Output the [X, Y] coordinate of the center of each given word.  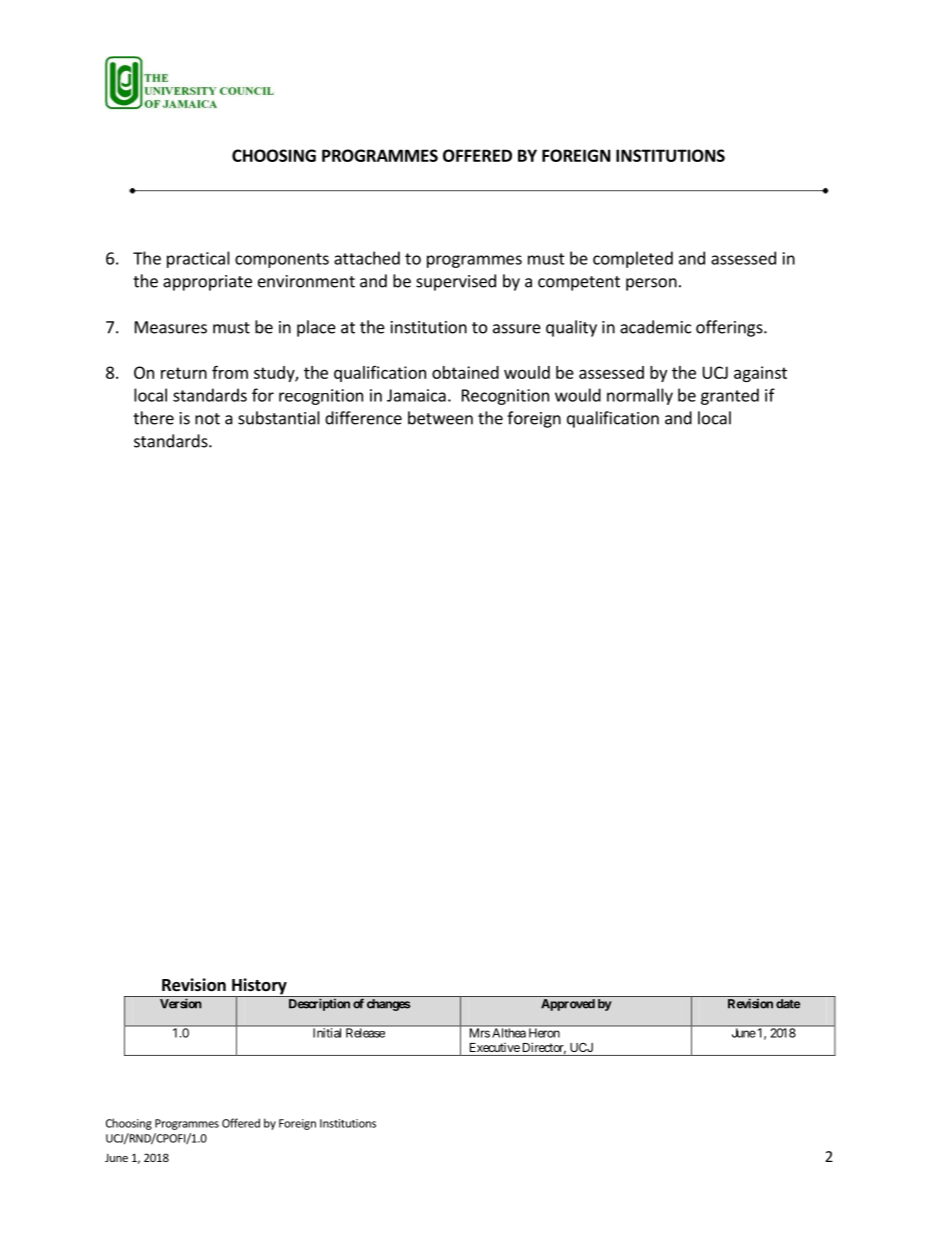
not [207, 419]
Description [319, 1004]
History [259, 987]
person [651, 284]
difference [363, 418]
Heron [544, 1033]
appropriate [207, 283]
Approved [568, 1005]
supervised [456, 282]
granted [730, 396]
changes [388, 1005]
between [440, 418]
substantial [279, 418]
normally [640, 396]
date [788, 1004]
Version [181, 1003]
